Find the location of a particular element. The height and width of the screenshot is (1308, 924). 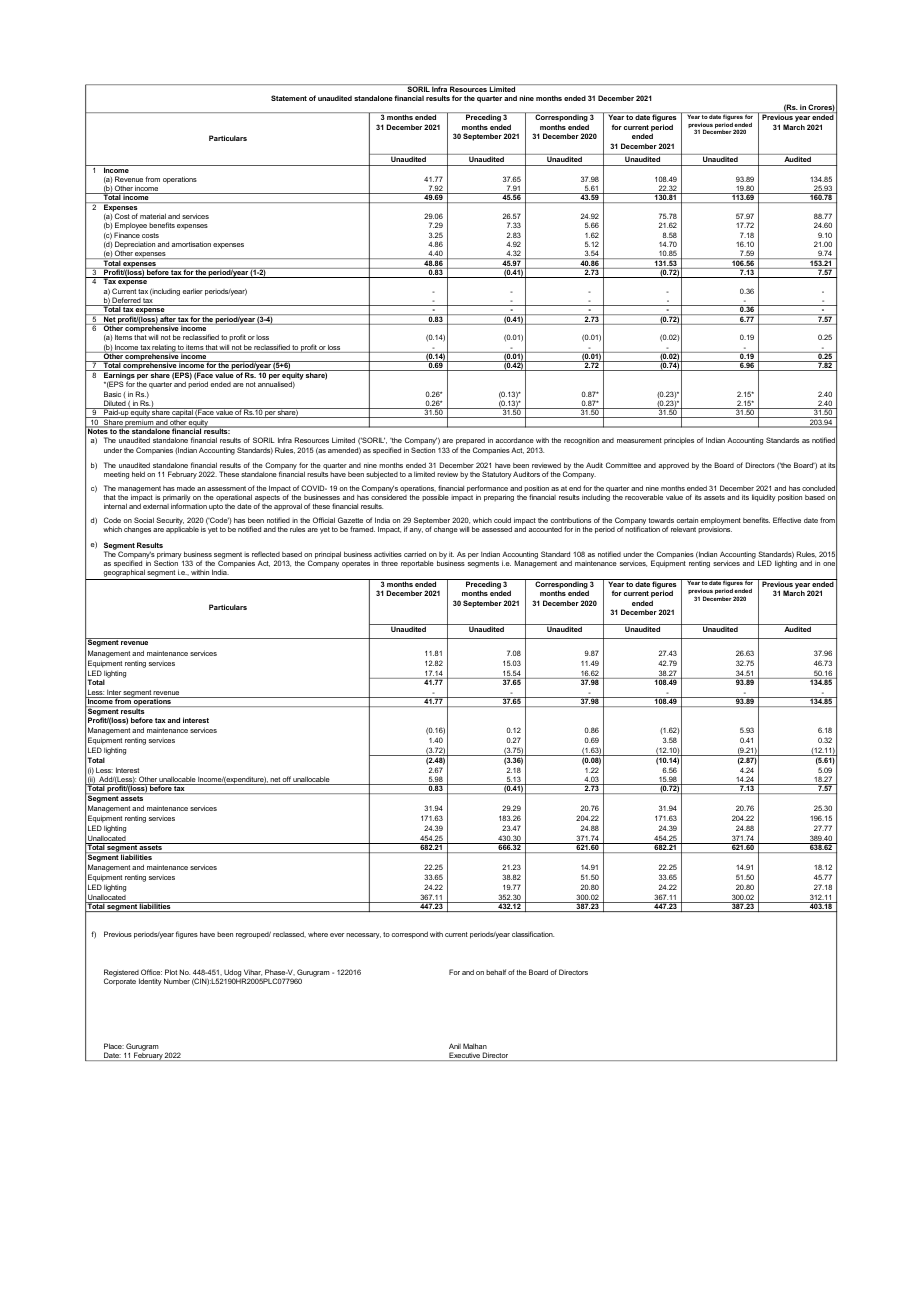

reportable is located at coordinates (417, 564).
